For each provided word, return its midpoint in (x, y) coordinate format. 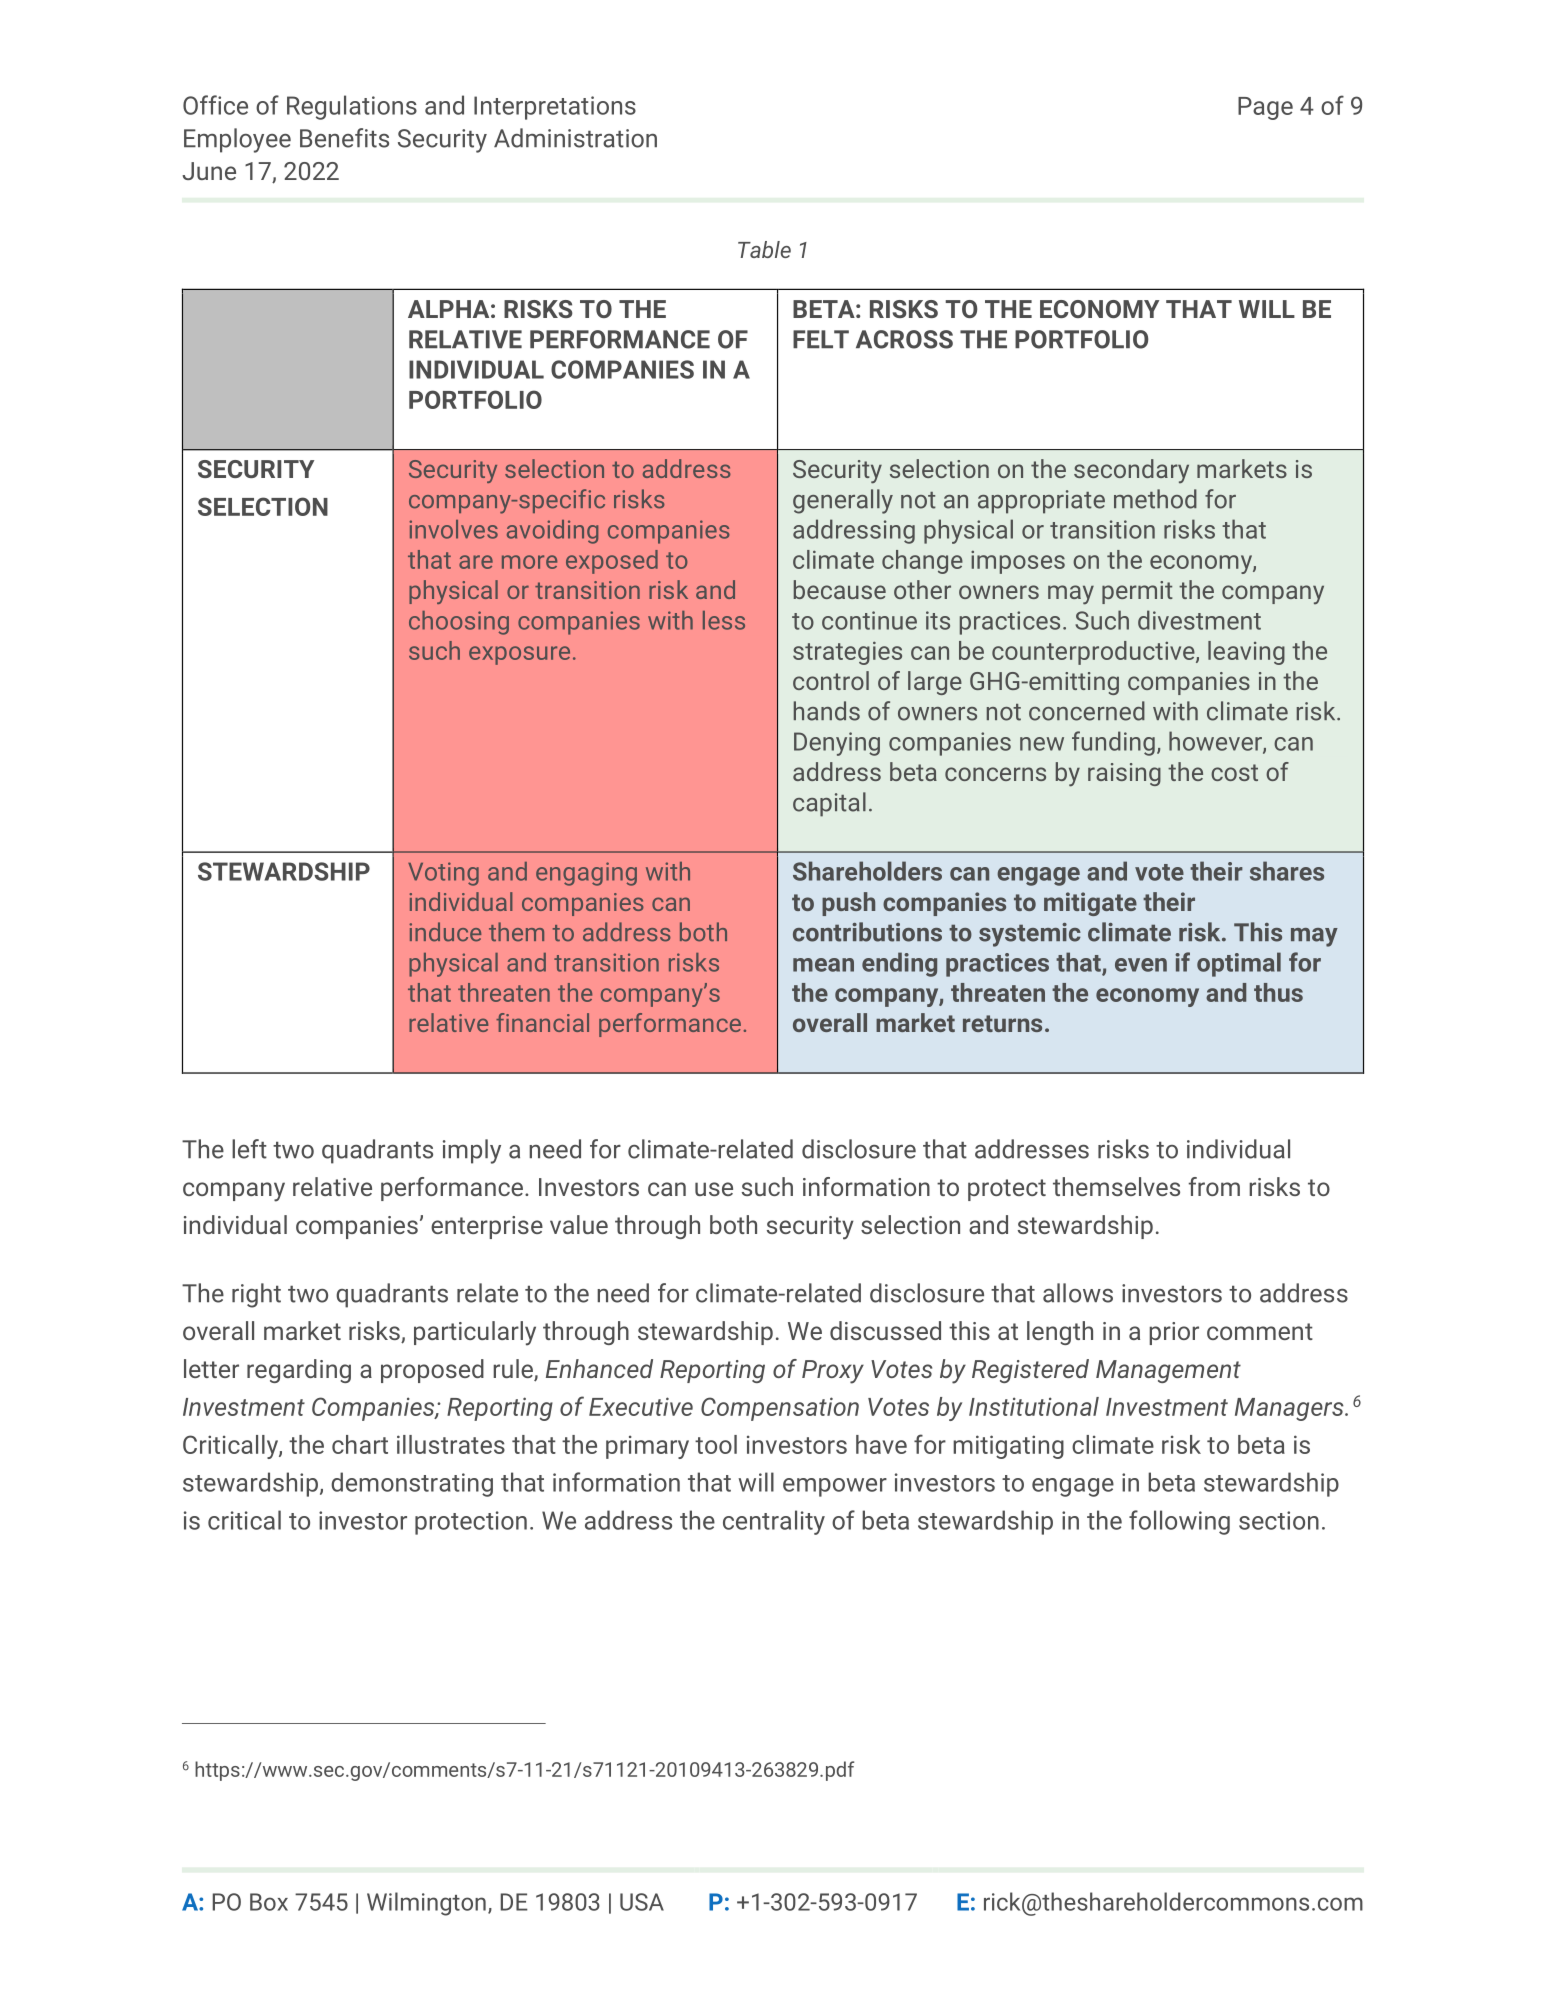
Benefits (344, 138)
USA (642, 1902)
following (1179, 1522)
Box (269, 1902)
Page (1265, 108)
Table (764, 249)
